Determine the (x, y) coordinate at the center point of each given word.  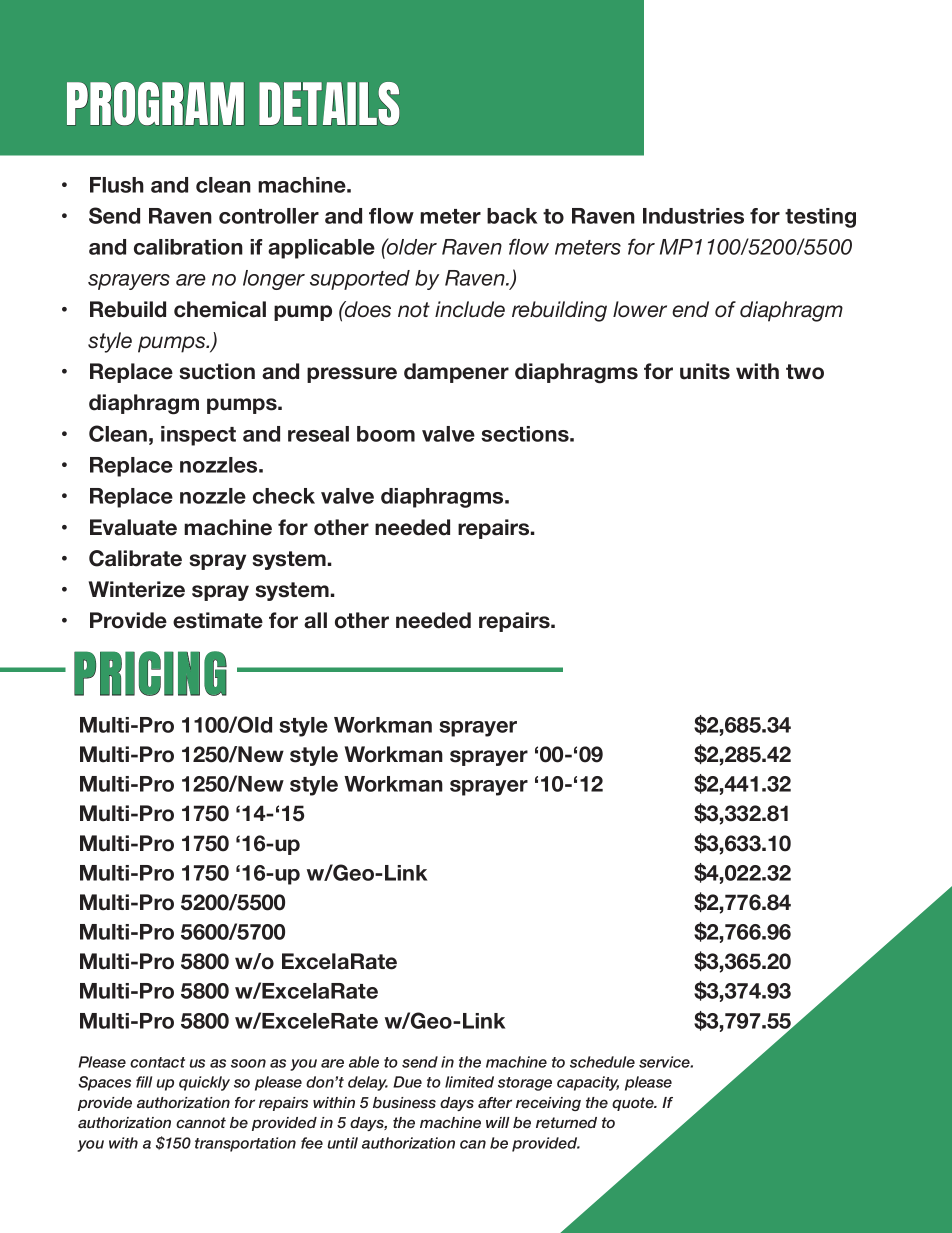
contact (157, 1062)
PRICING (150, 673)
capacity (588, 1083)
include (470, 309)
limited (469, 1082)
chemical (220, 309)
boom (386, 434)
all (315, 620)
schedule (602, 1062)
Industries (693, 216)
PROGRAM (155, 103)
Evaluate (133, 527)
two (805, 372)
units (705, 371)
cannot (201, 1122)
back (512, 216)
